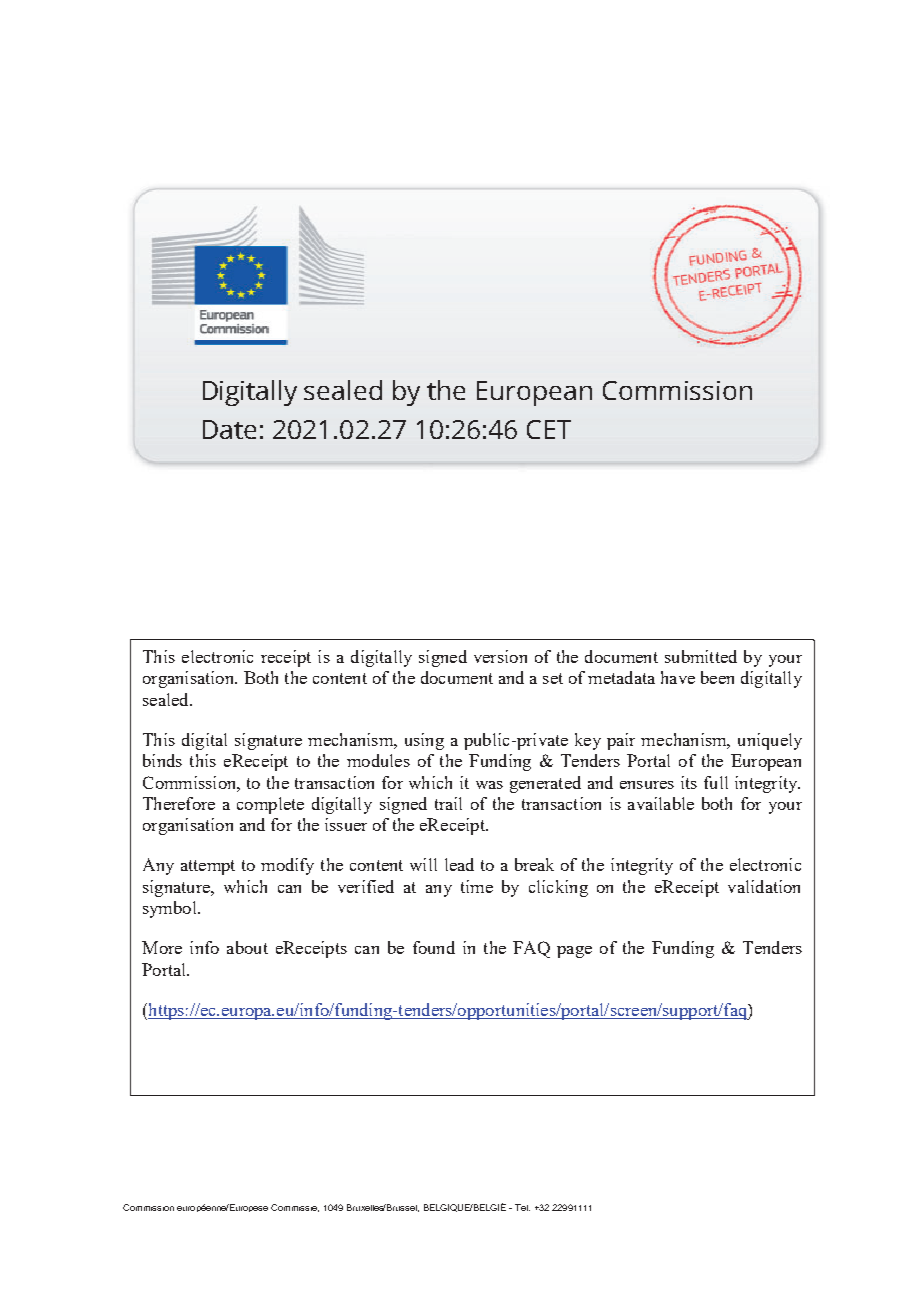  Describe the element at coordinates (167, 699) in the screenshot. I see `sealed` at that location.
